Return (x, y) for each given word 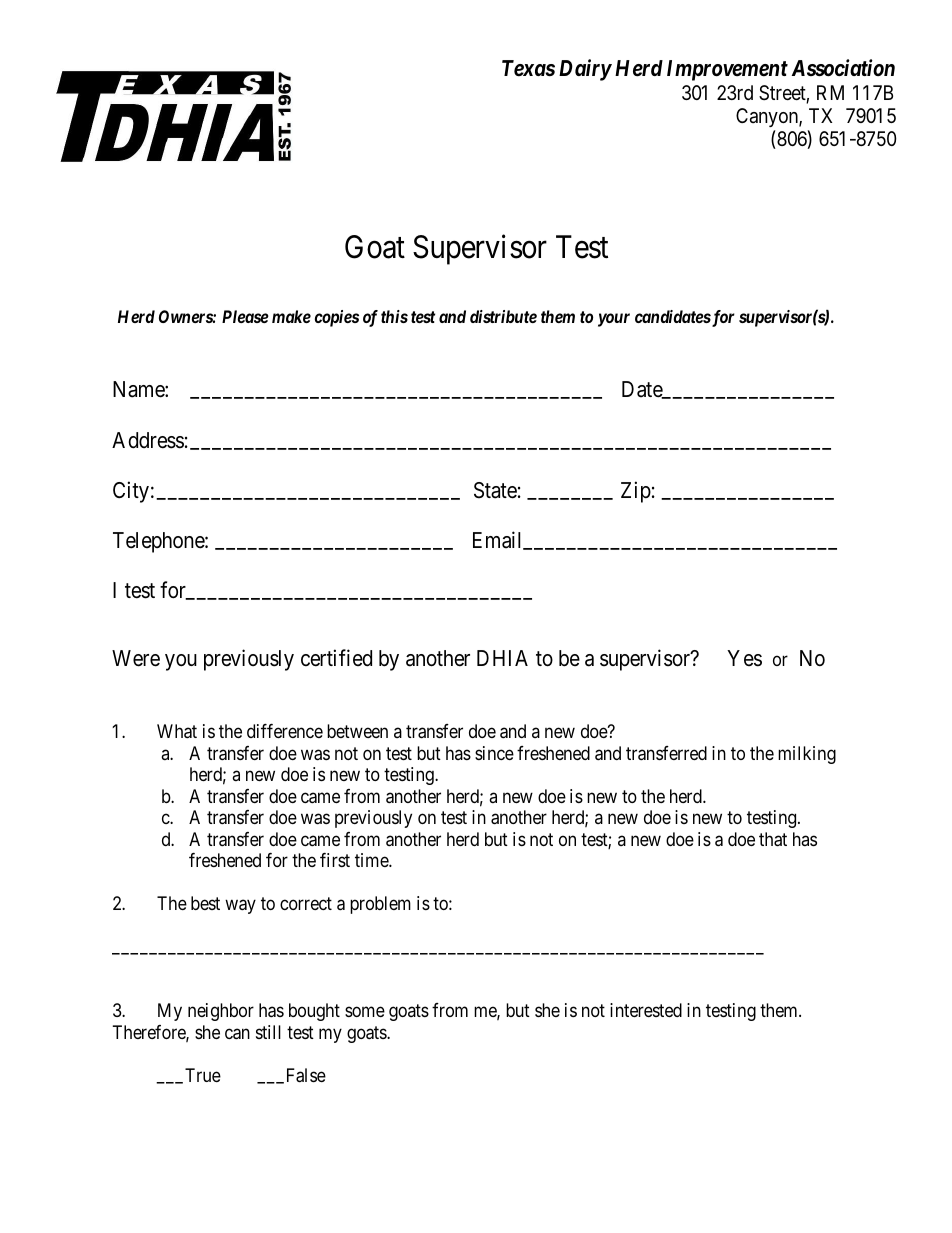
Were (136, 658)
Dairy (585, 70)
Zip (636, 492)
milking (807, 755)
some (365, 1012)
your (614, 320)
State (495, 490)
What (177, 731)
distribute (503, 316)
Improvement (727, 70)
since (494, 753)
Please (245, 316)
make (291, 316)
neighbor (221, 1012)
